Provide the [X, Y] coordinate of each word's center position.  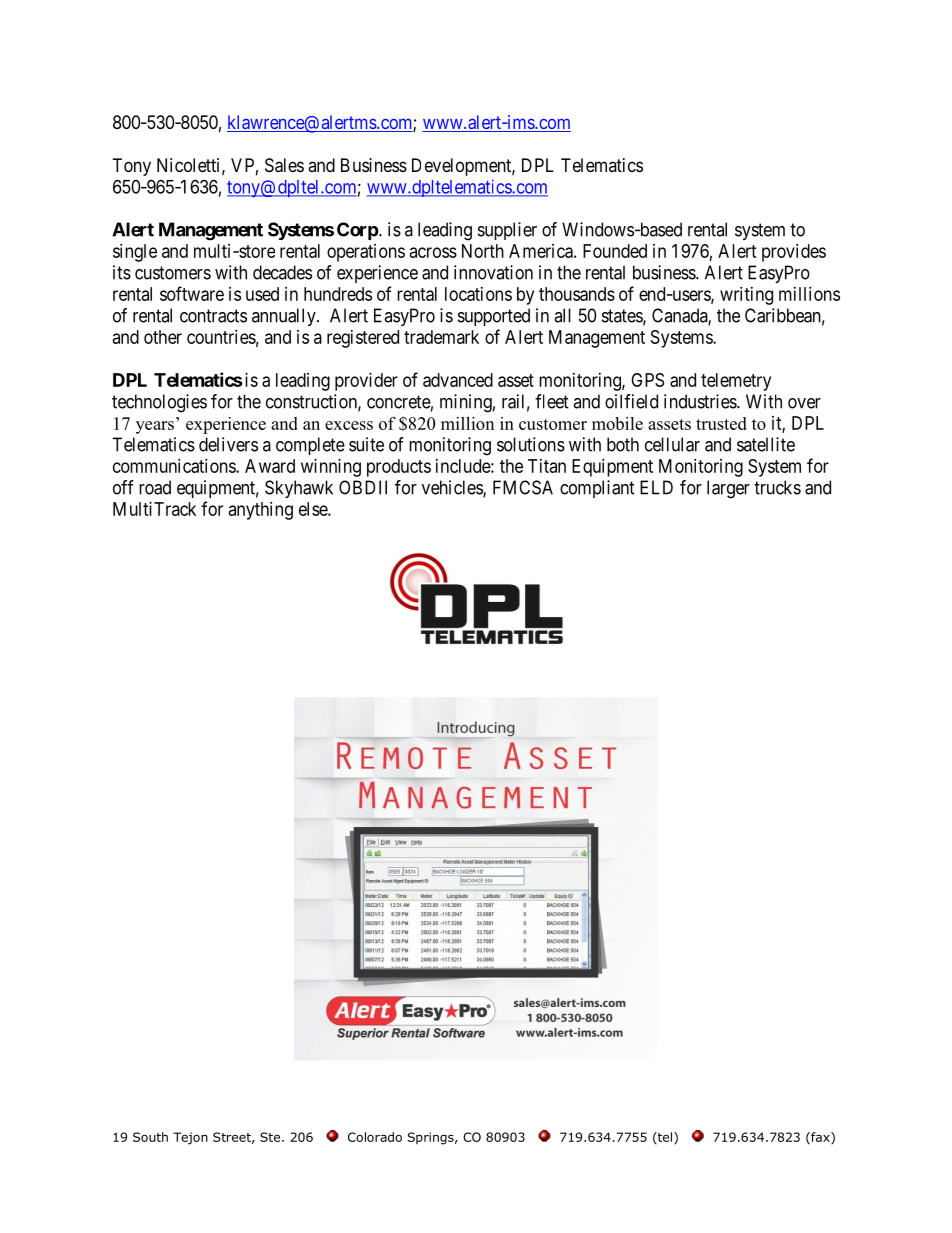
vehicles [453, 488]
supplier [507, 231]
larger [728, 489]
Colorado [375, 1137]
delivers [228, 444]
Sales [284, 165]
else [314, 509]
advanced [458, 380]
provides [794, 253]
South [150, 1137]
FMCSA [523, 487]
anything [261, 511]
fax [820, 1138]
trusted [721, 423]
